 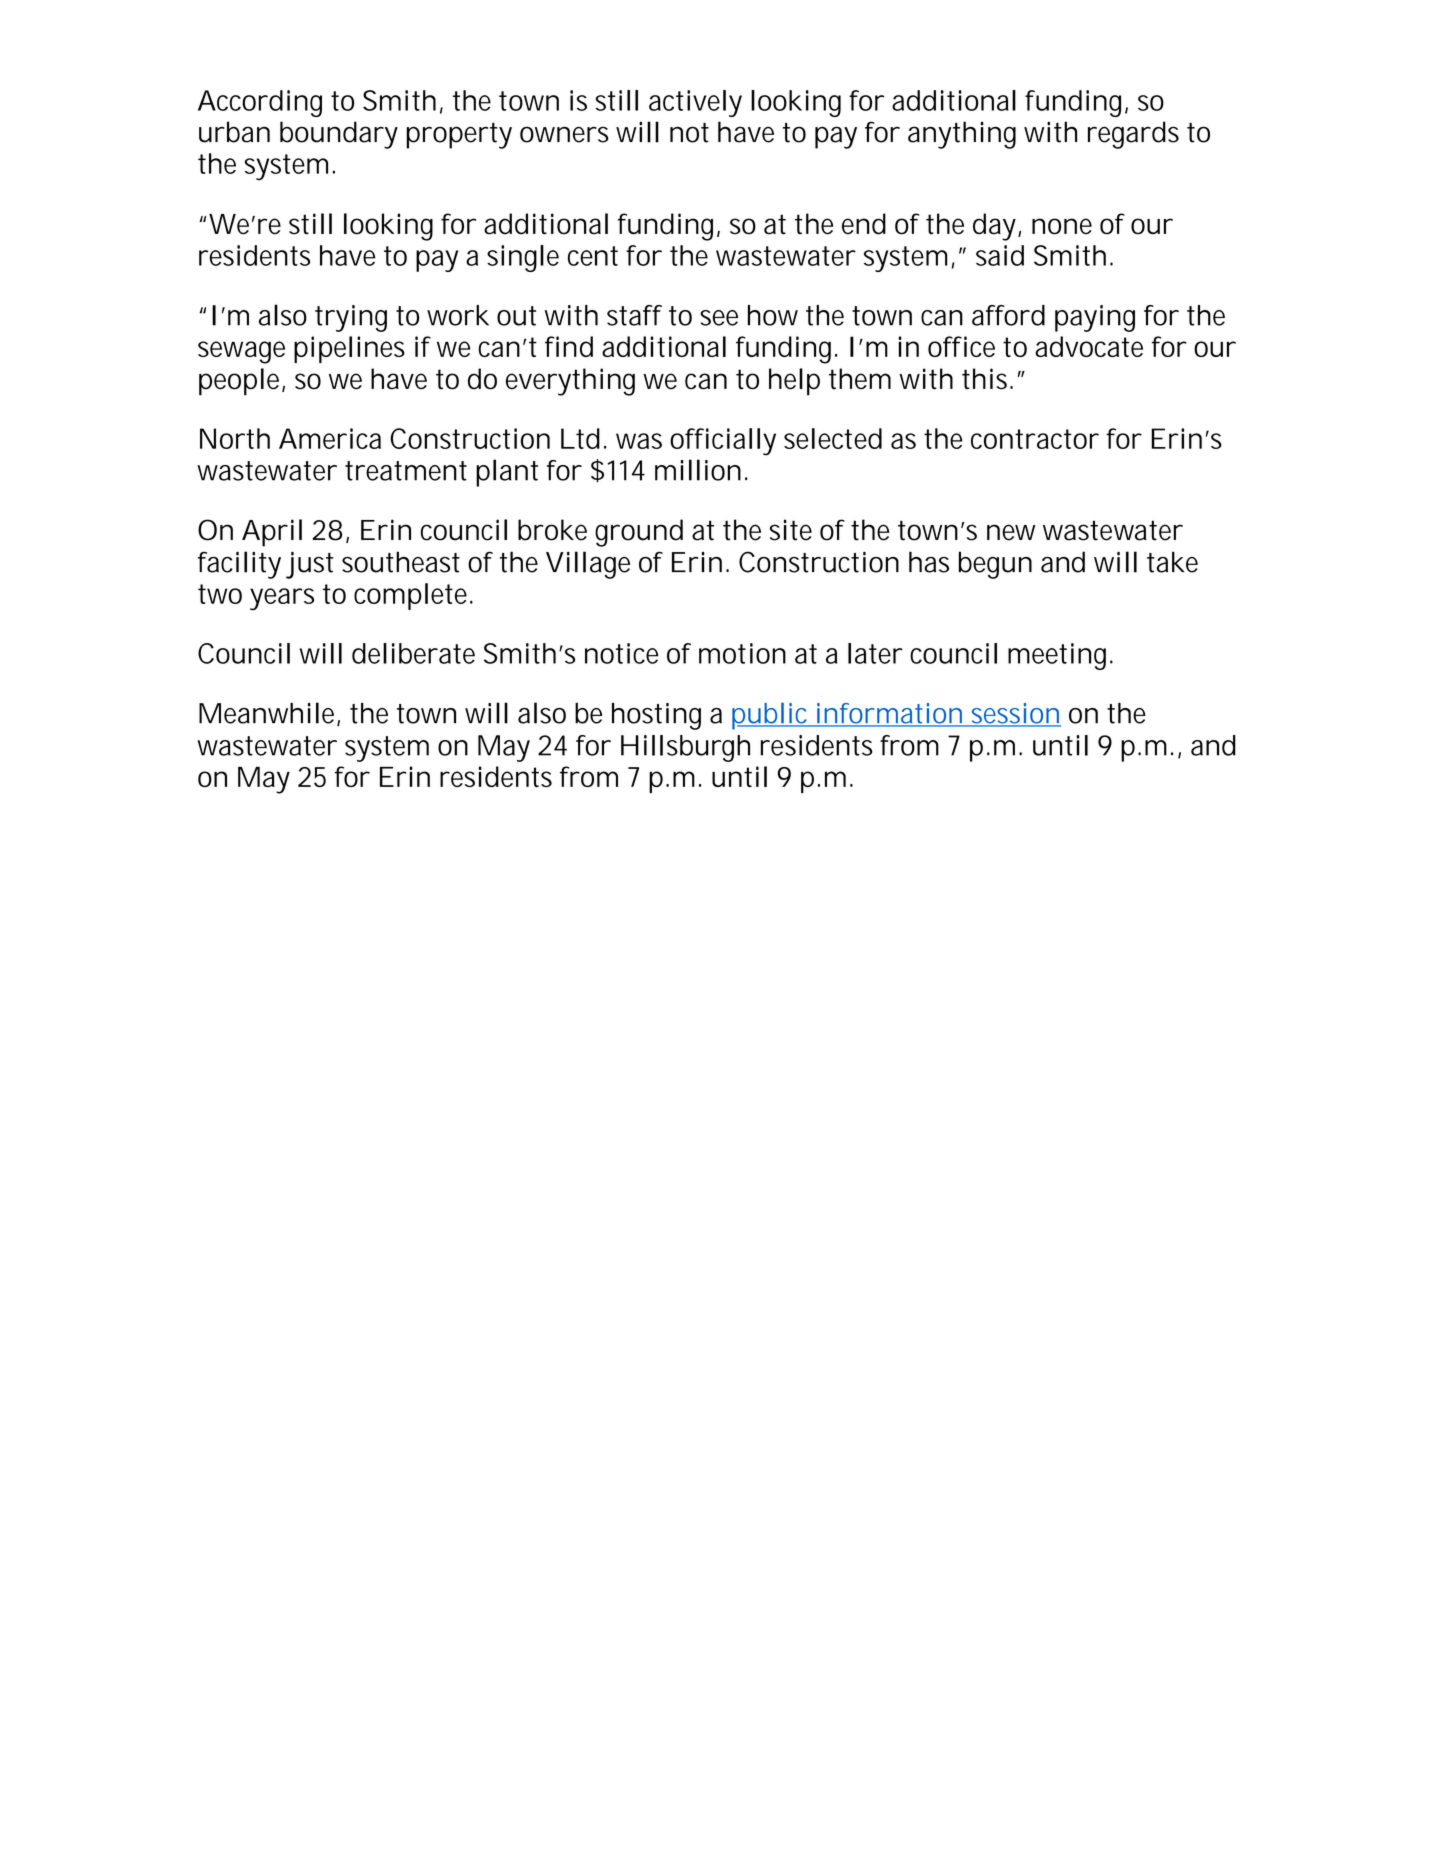 I want to click on hosting, so click(x=656, y=716).
